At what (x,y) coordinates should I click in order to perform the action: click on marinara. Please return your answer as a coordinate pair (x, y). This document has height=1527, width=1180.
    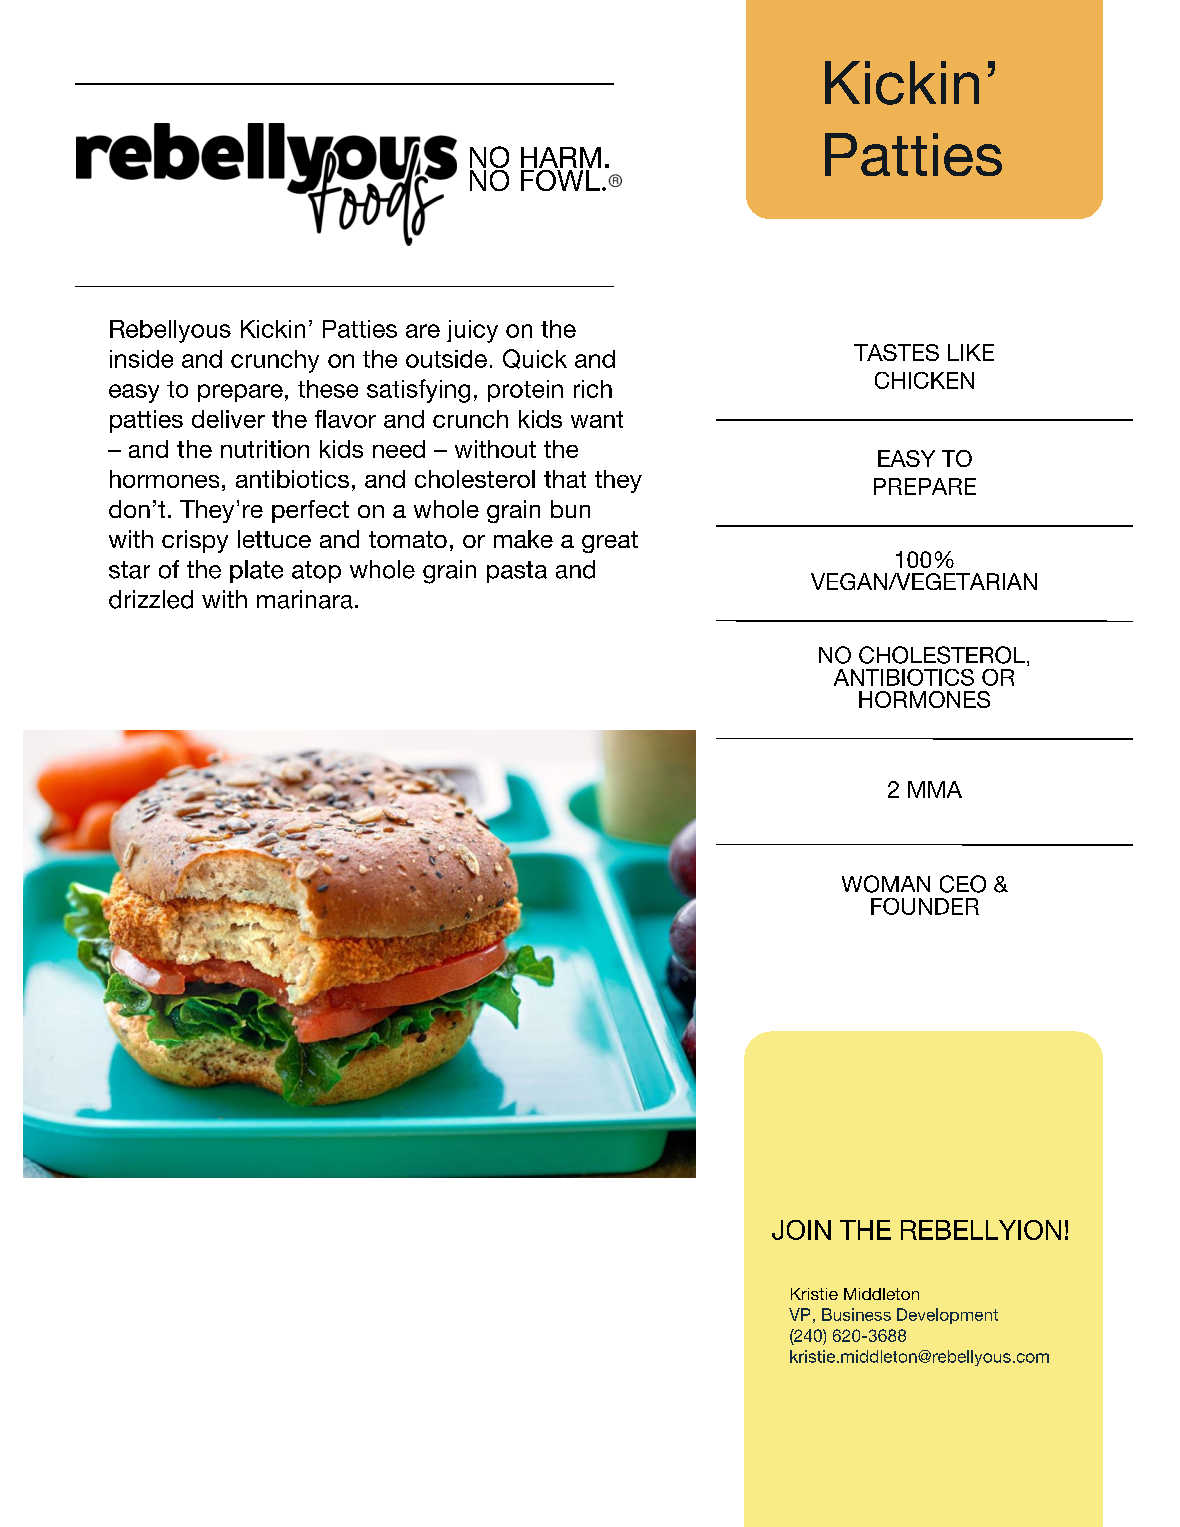
    Looking at the image, I should click on (305, 599).
